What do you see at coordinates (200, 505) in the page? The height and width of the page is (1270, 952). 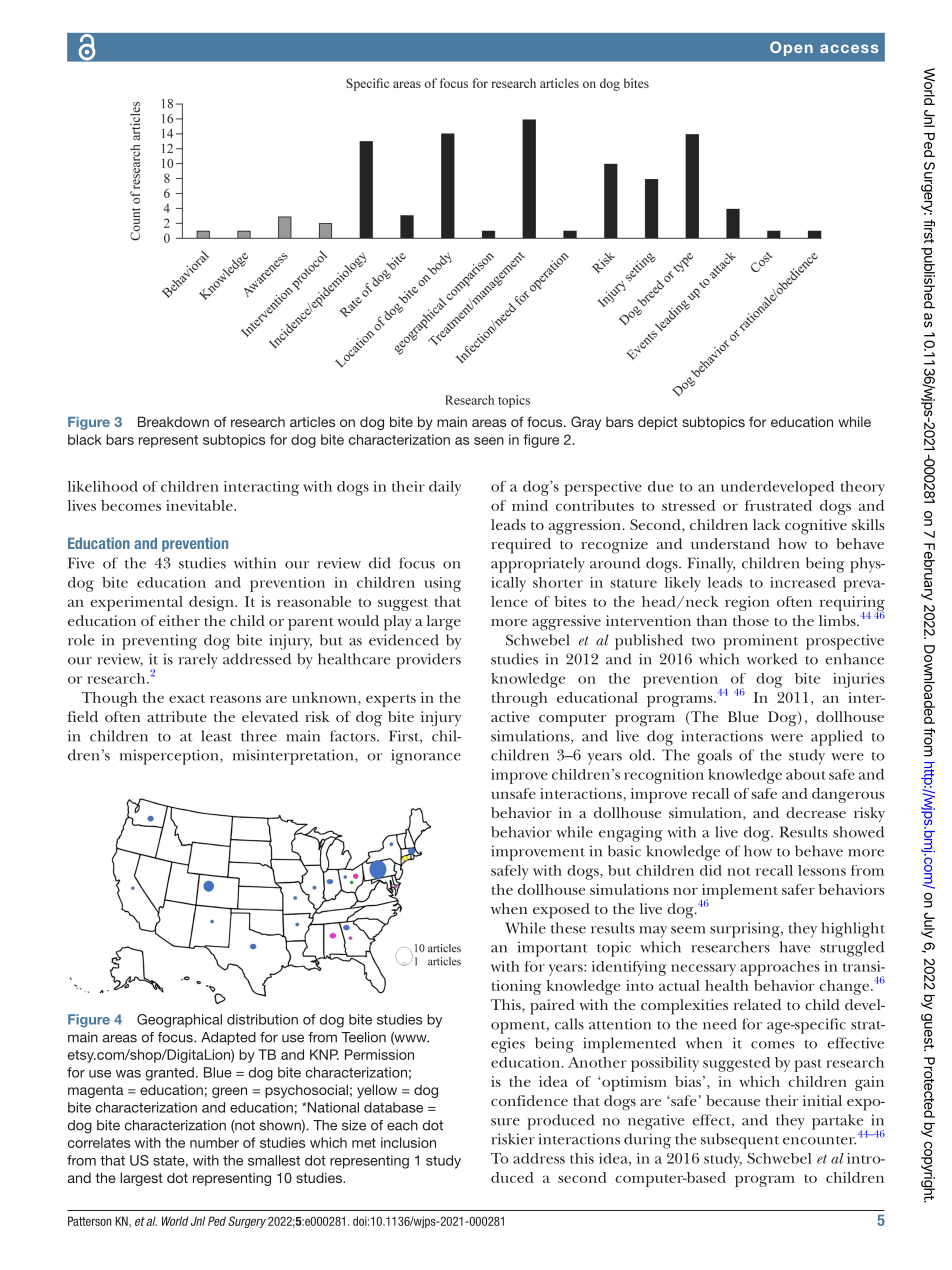 I see `inevitable` at bounding box center [200, 505].
